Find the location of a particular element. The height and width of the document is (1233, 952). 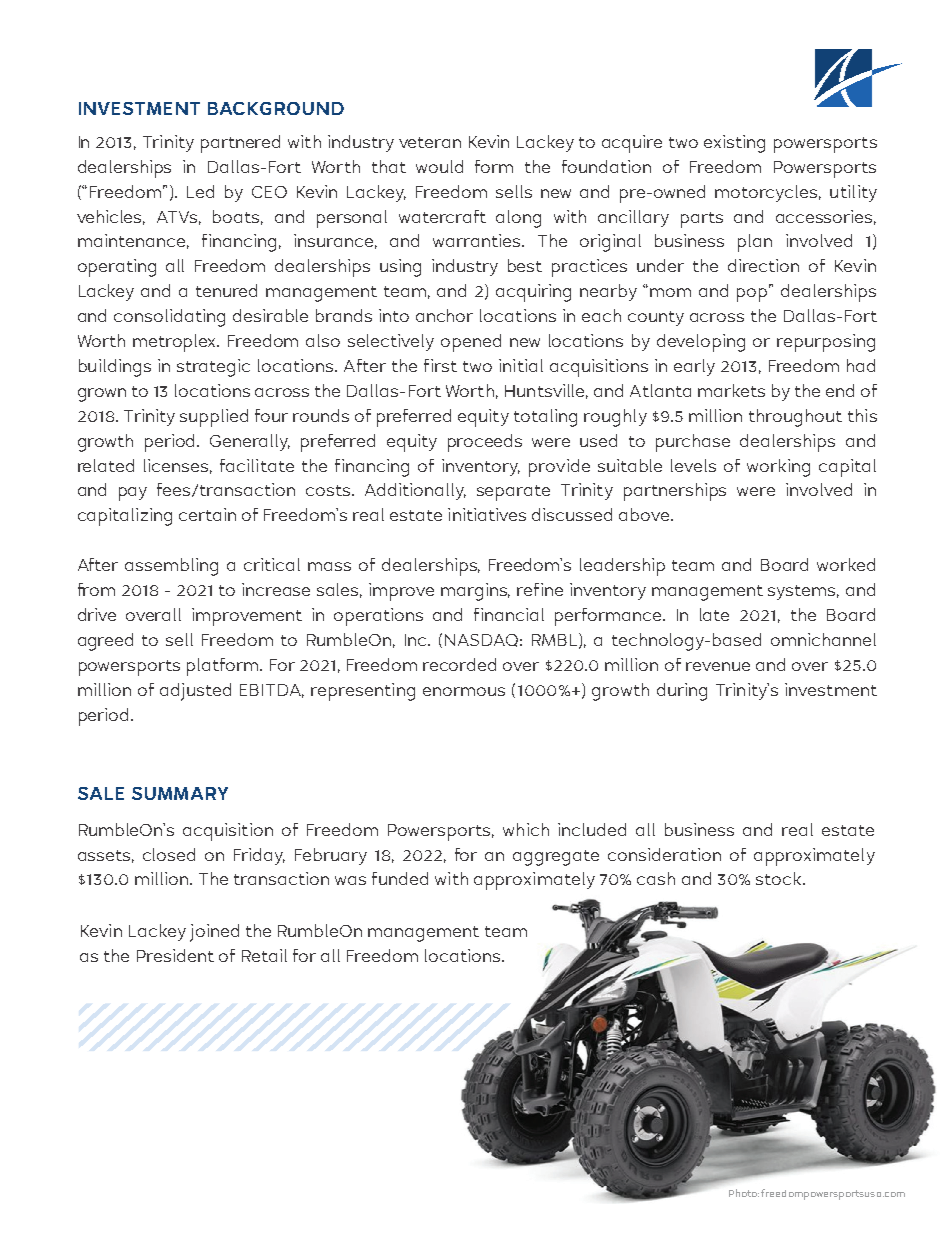

joined is located at coordinates (214, 933).
